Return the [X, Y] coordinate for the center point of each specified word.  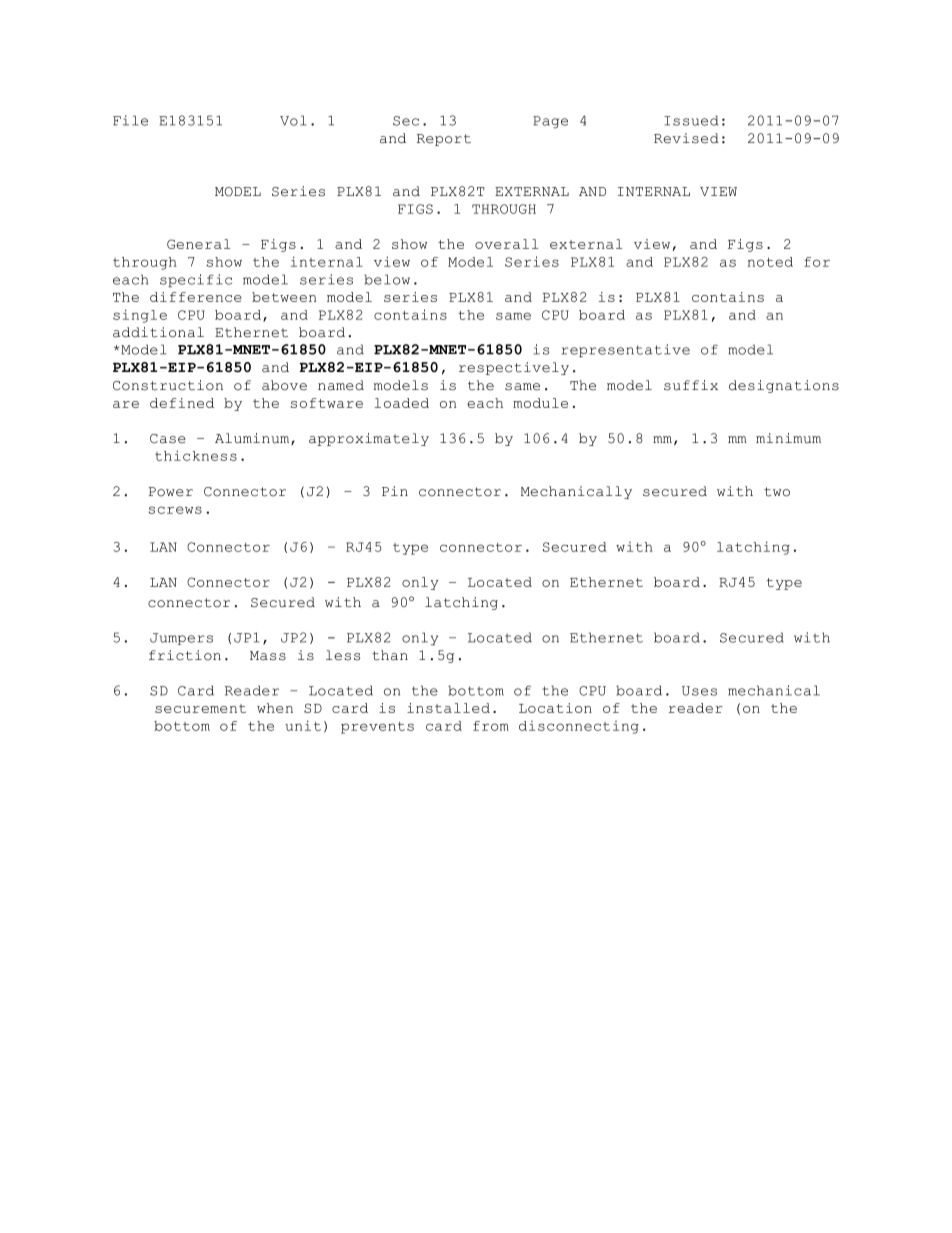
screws [175, 510]
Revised [686, 138]
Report [444, 140]
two [777, 492]
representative [625, 350]
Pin [395, 491]
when [275, 708]
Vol [293, 120]
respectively [514, 368]
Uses [699, 691]
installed [448, 708]
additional [158, 332]
